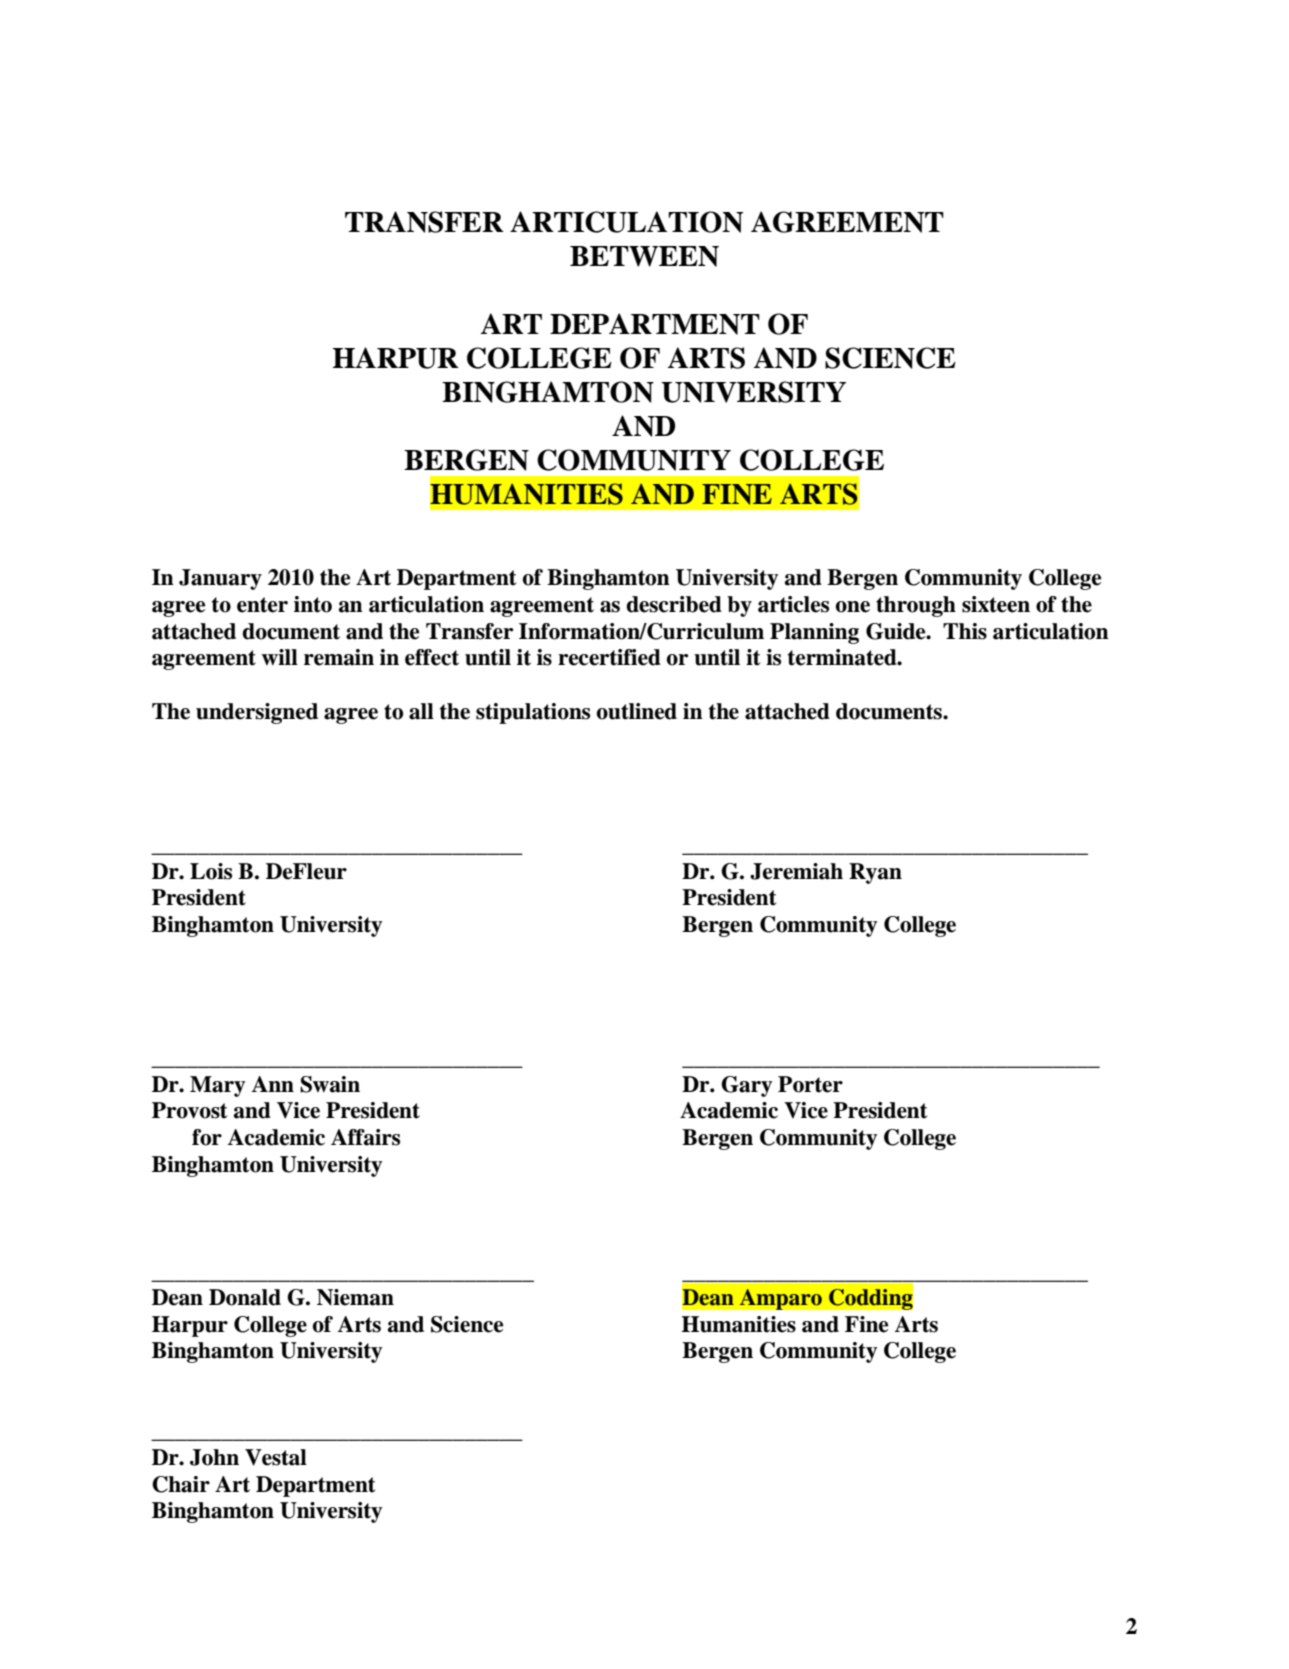 The width and height of the image is (1289, 1669). Describe the element at coordinates (211, 871) in the image. I see `Lois` at that location.
